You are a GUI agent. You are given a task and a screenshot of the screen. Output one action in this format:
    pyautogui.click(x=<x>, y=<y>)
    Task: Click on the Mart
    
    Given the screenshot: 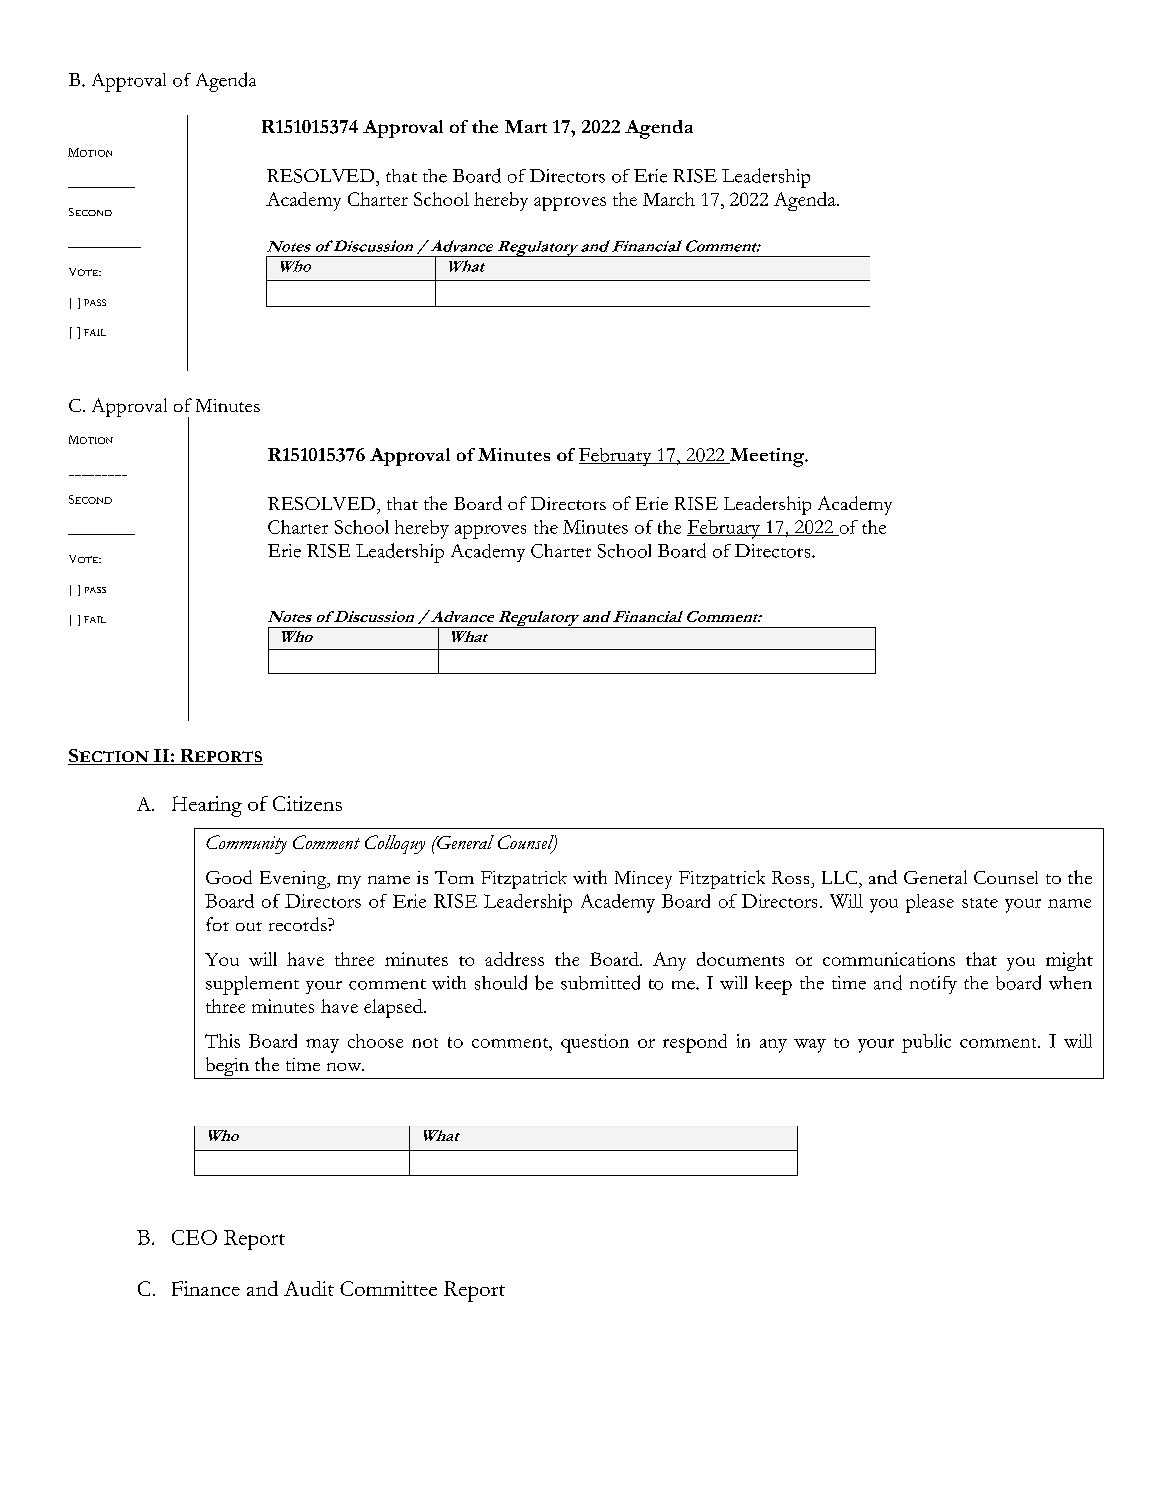 What is the action you would take?
    pyautogui.click(x=526, y=126)
